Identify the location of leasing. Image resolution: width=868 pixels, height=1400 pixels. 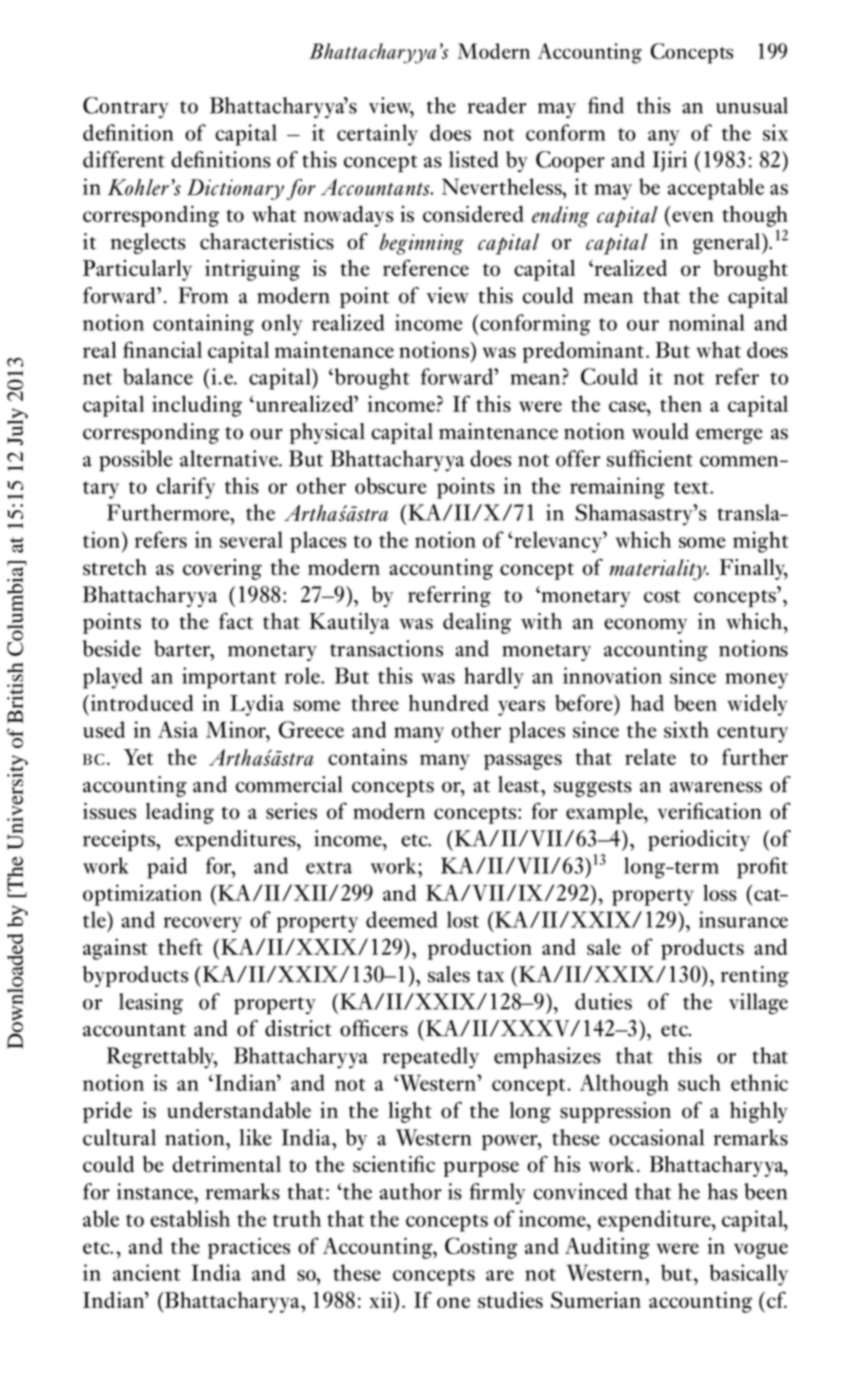
(151, 1004).
